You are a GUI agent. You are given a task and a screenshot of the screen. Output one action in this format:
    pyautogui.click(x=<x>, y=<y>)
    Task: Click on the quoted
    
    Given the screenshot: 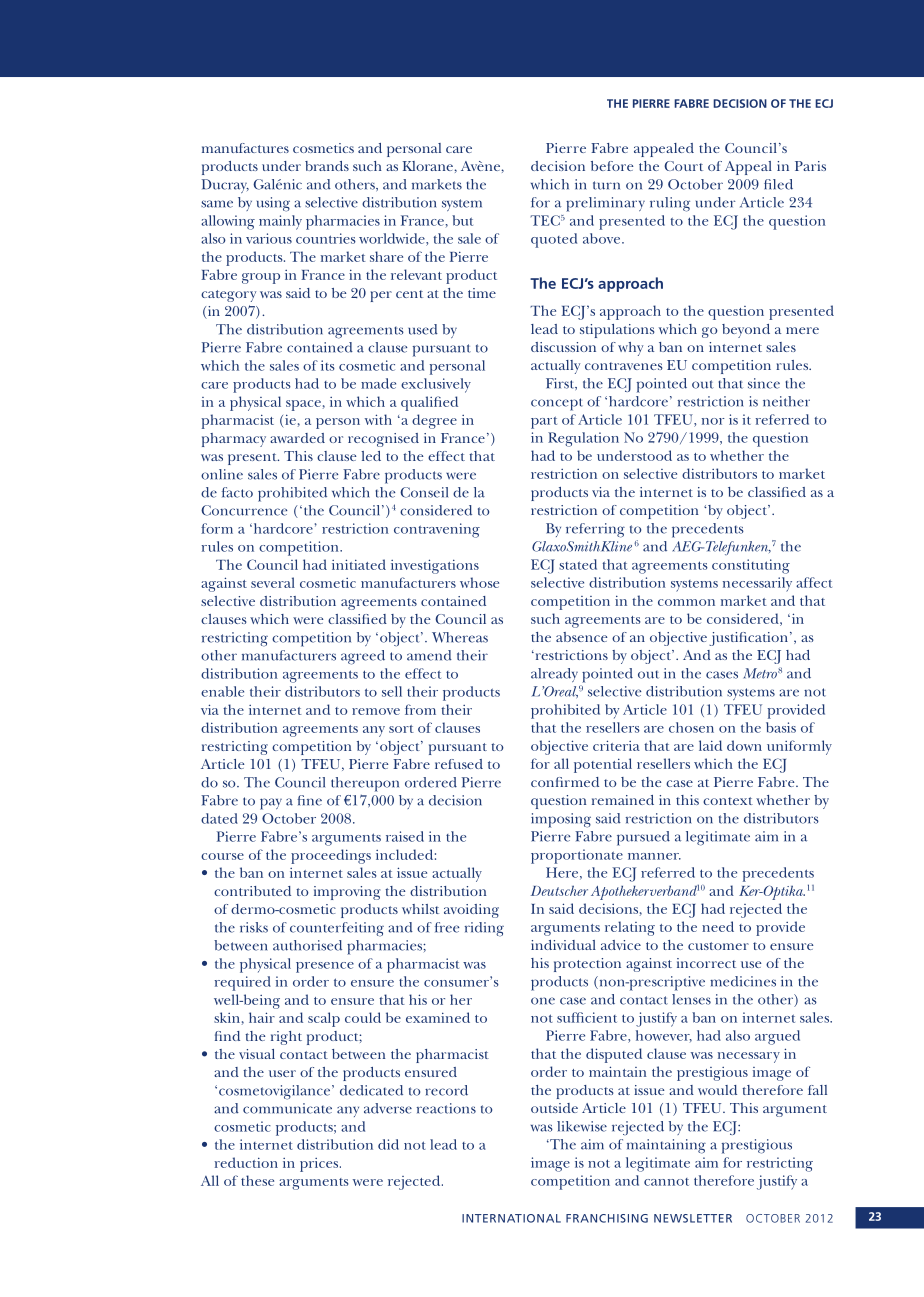 What is the action you would take?
    pyautogui.click(x=554, y=240)
